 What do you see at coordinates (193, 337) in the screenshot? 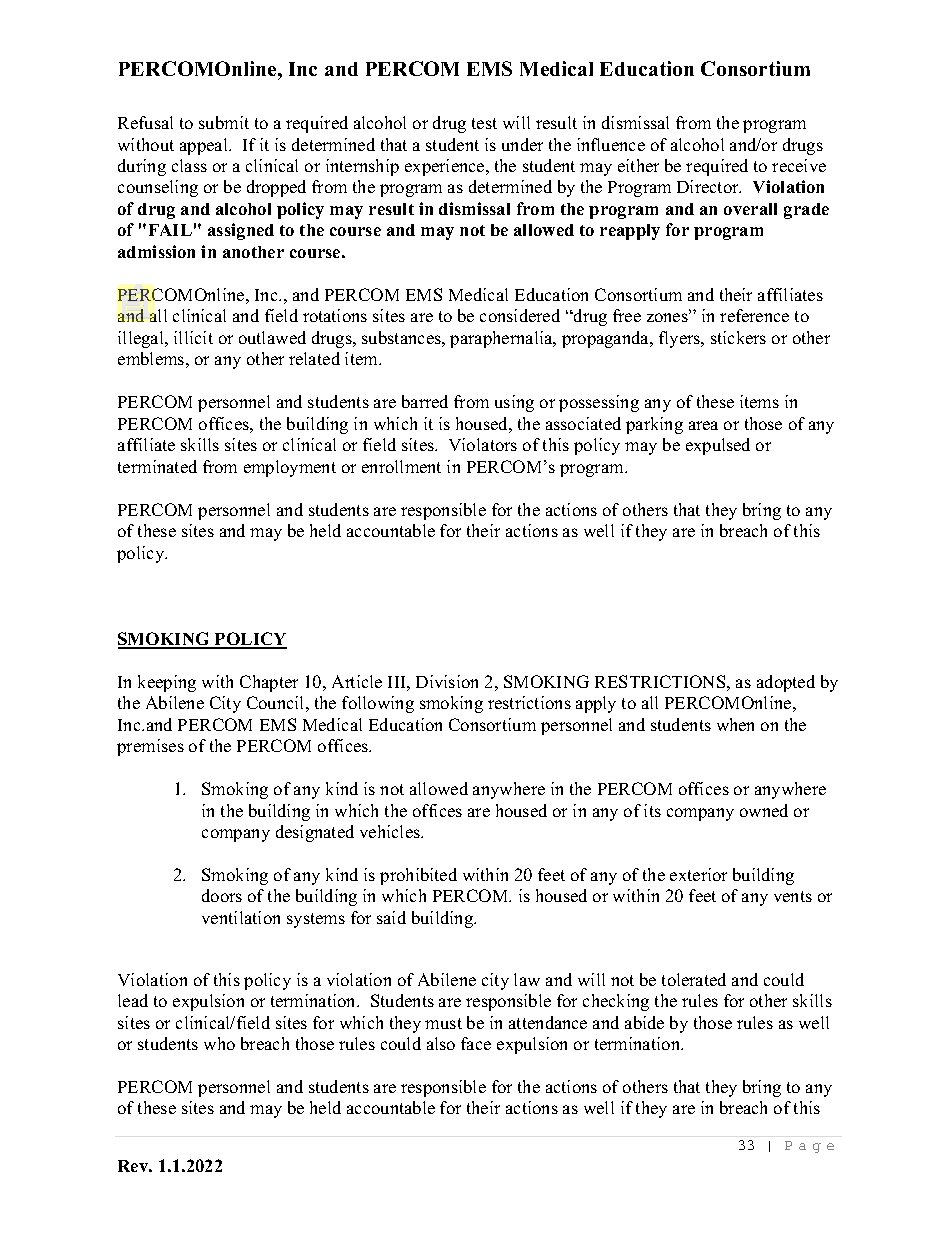
I see `illicit` at bounding box center [193, 337].
